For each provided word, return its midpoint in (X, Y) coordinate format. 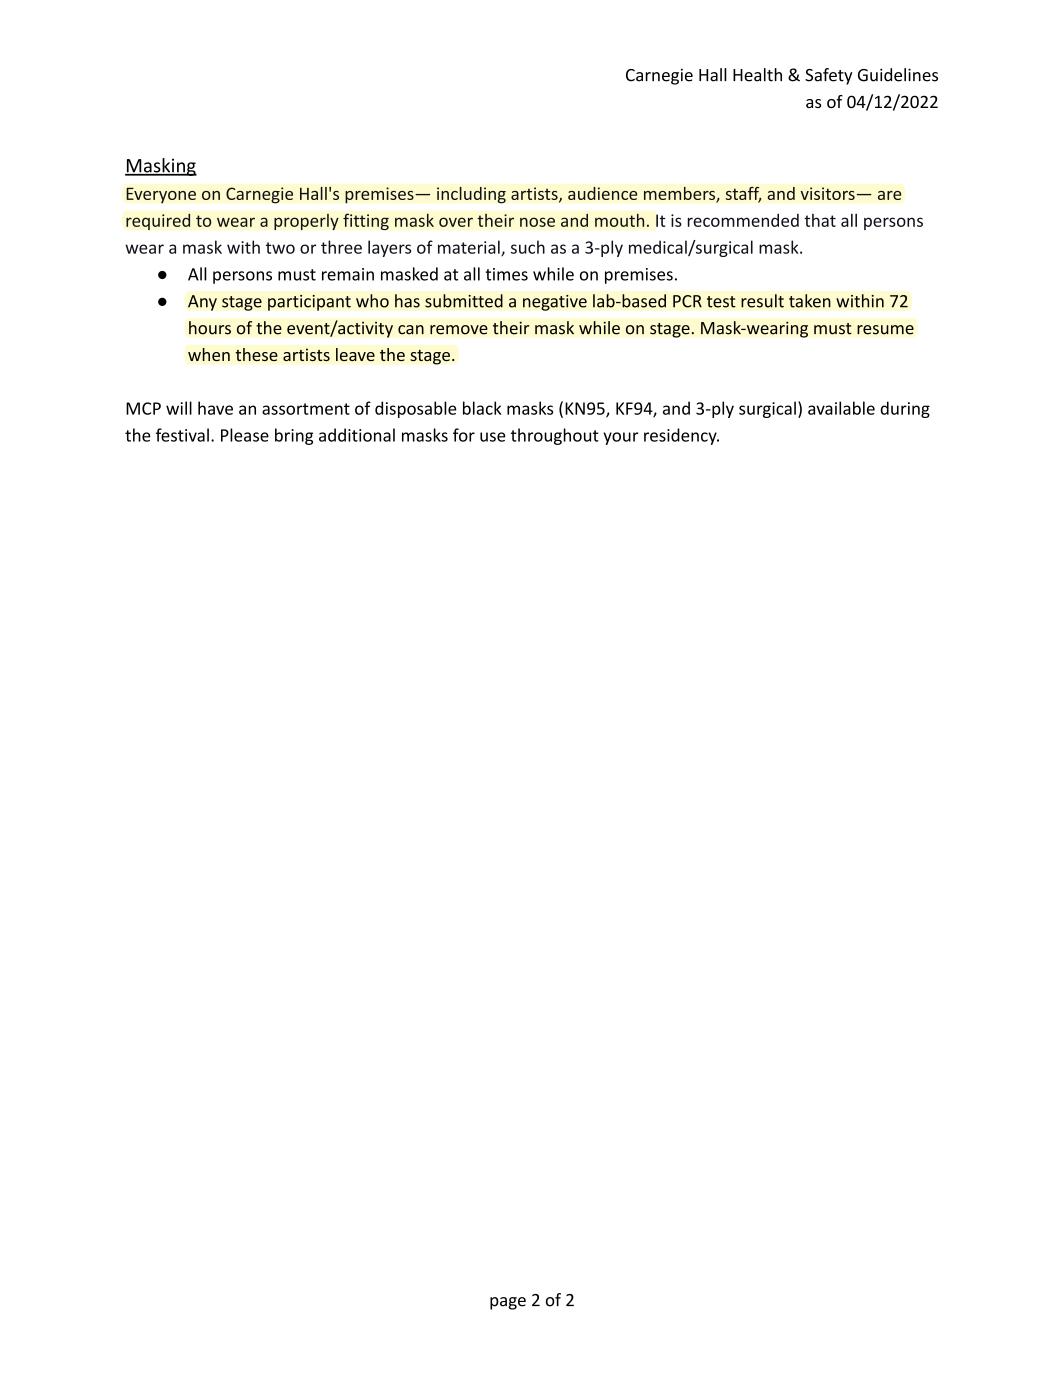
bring (294, 436)
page (508, 1303)
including (471, 195)
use (493, 437)
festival (182, 435)
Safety (829, 76)
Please (245, 435)
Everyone (161, 195)
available (841, 408)
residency (681, 436)
